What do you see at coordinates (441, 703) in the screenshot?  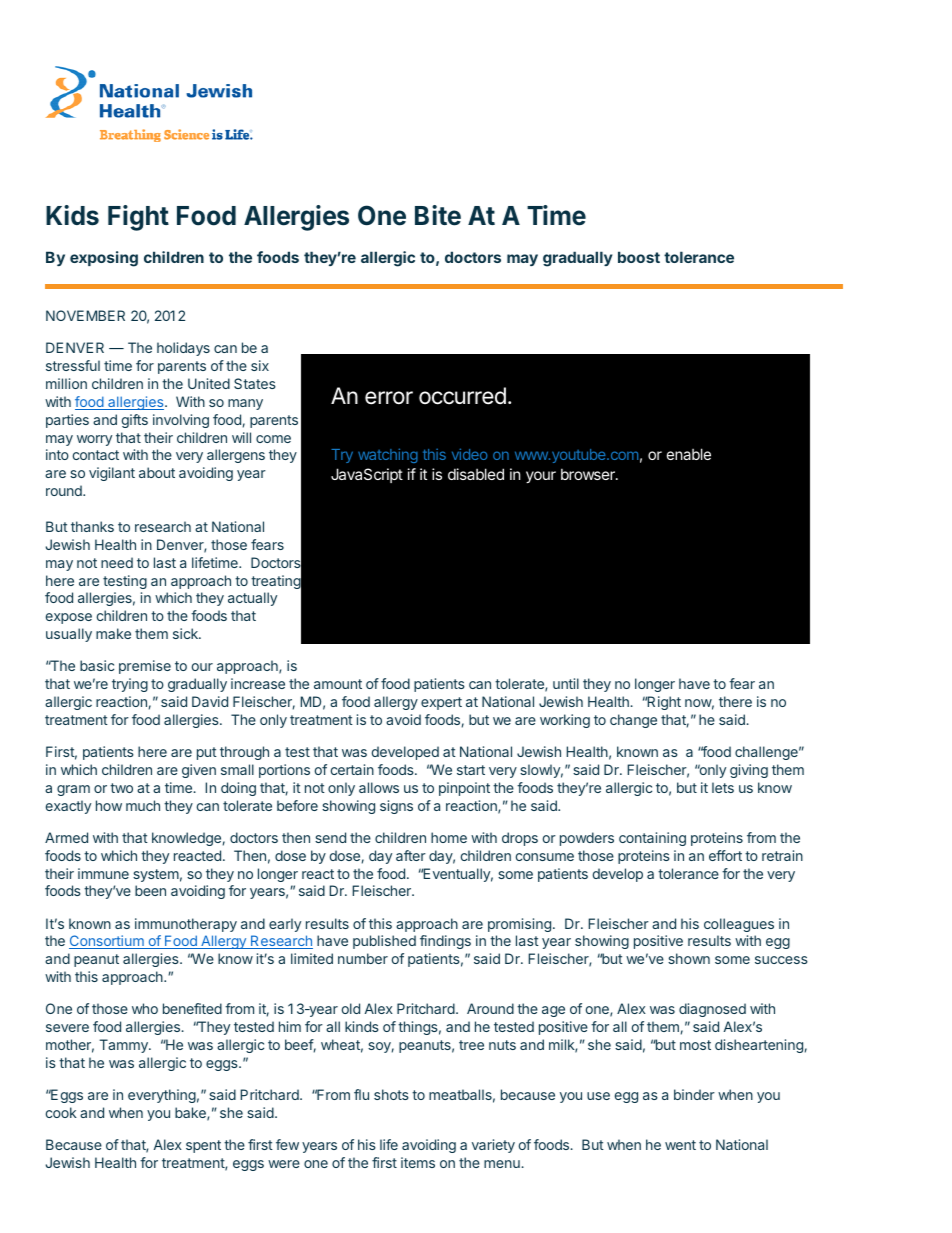 I see `expert` at bounding box center [441, 703].
